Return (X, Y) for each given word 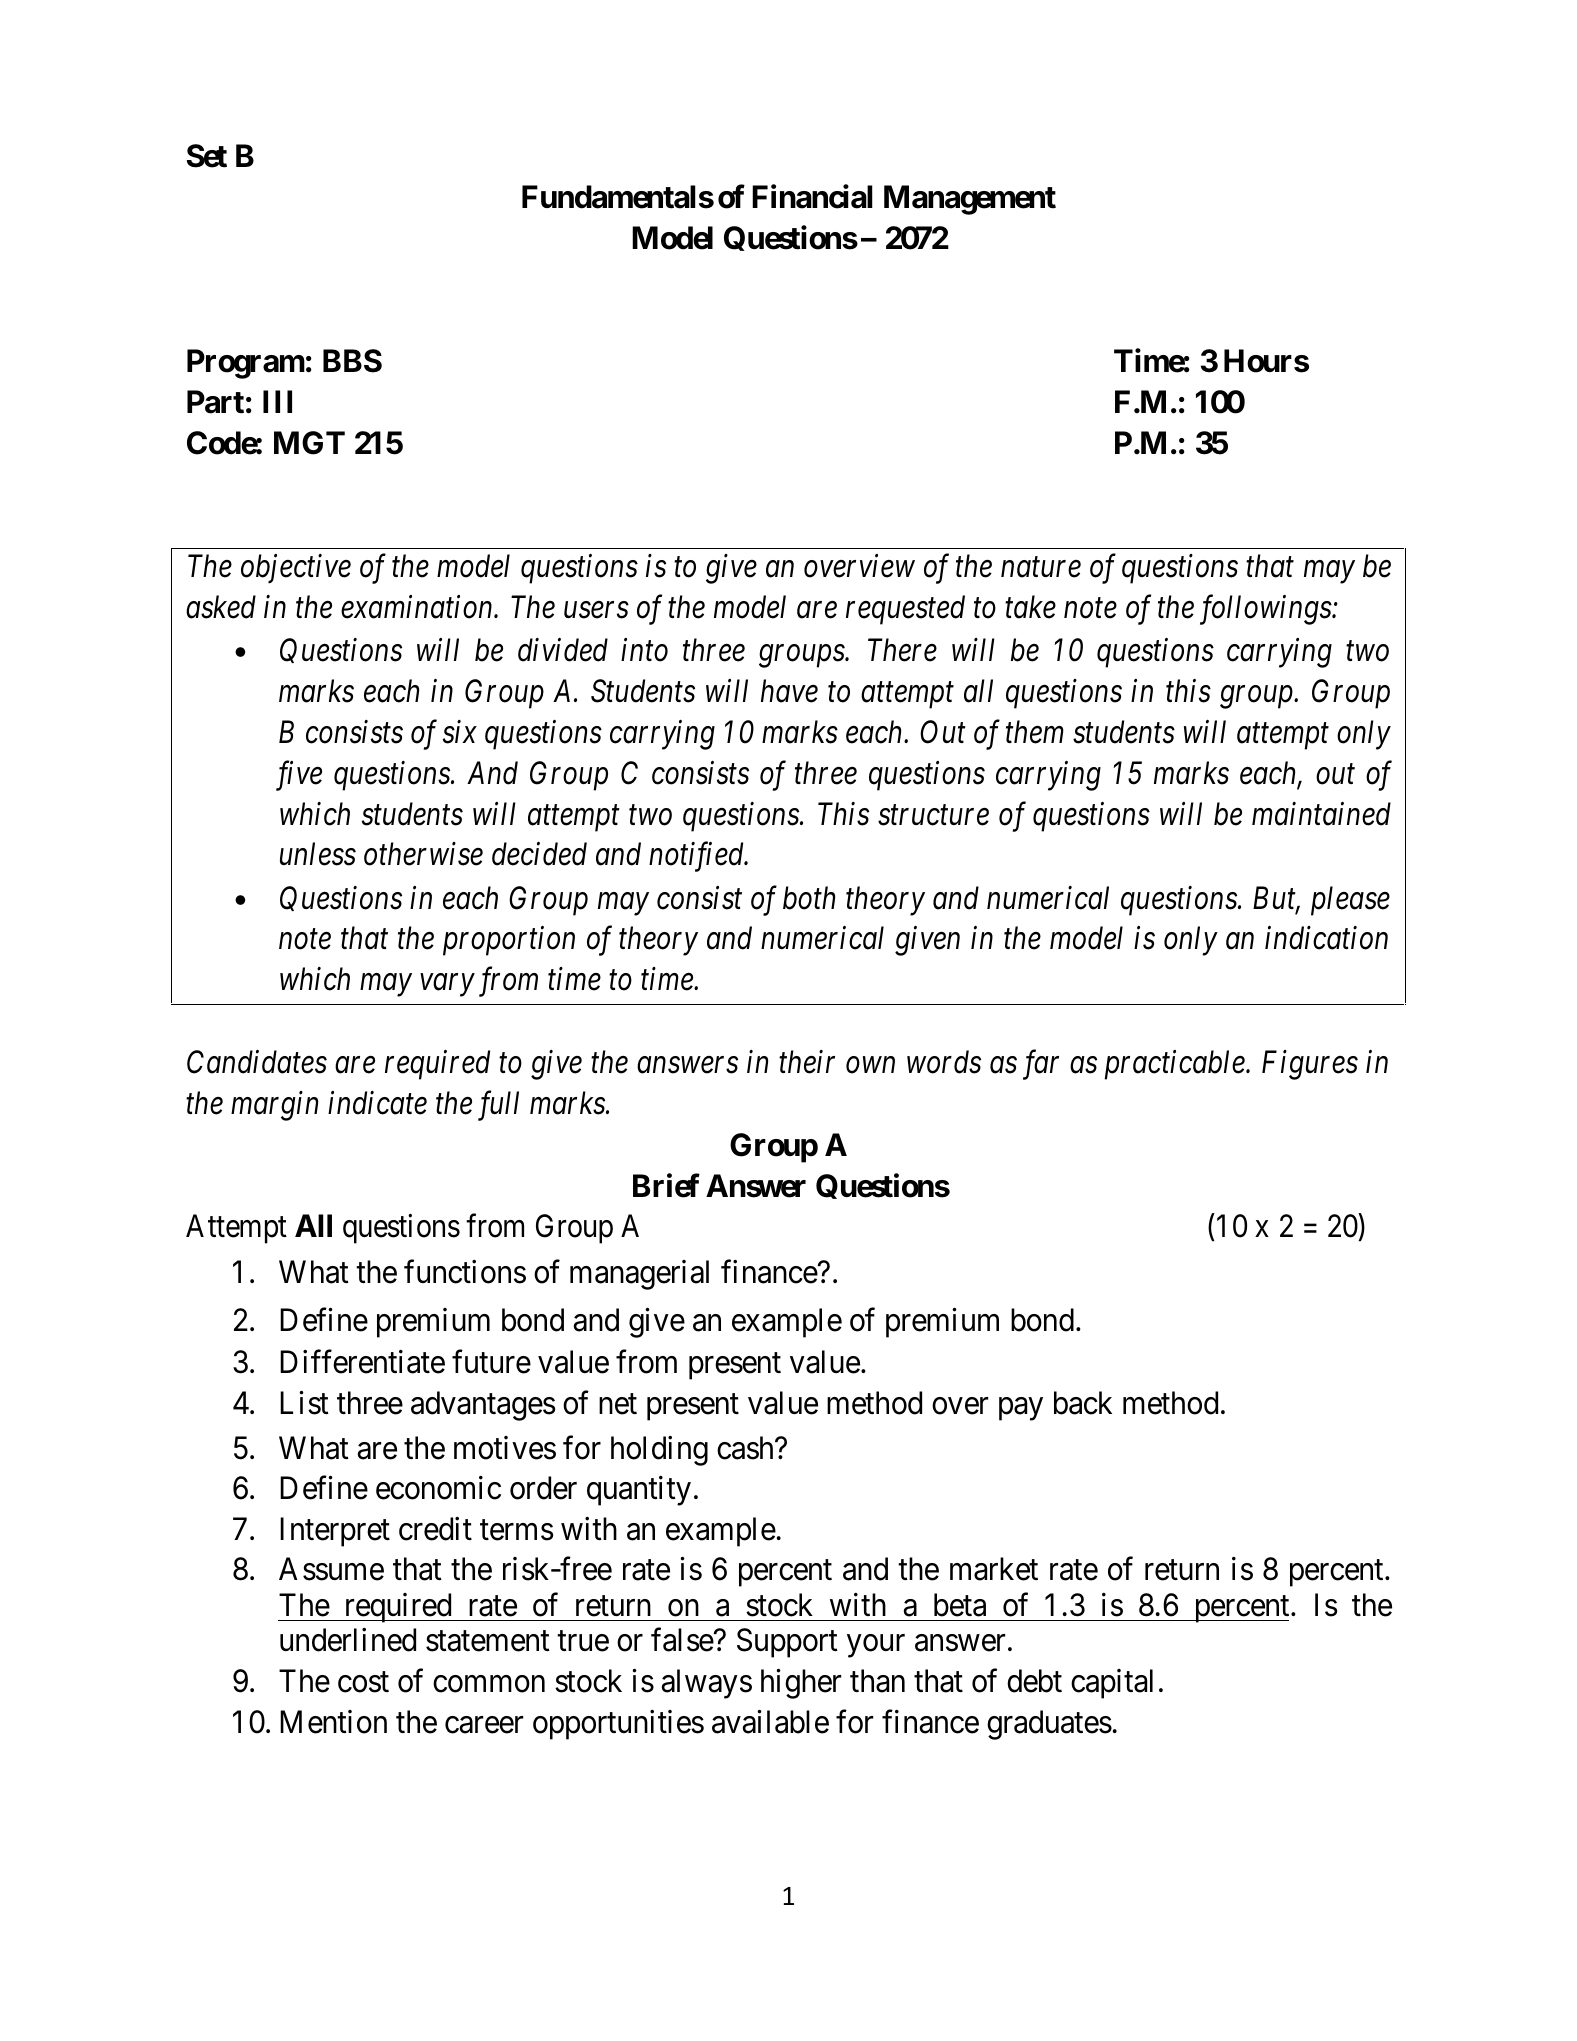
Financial (812, 197)
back (1083, 1403)
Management (970, 200)
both (809, 898)
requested (905, 610)
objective (296, 569)
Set (207, 156)
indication (1326, 938)
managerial (639, 1275)
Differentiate (362, 1361)
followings (1266, 610)
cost (363, 1682)
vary (447, 986)
